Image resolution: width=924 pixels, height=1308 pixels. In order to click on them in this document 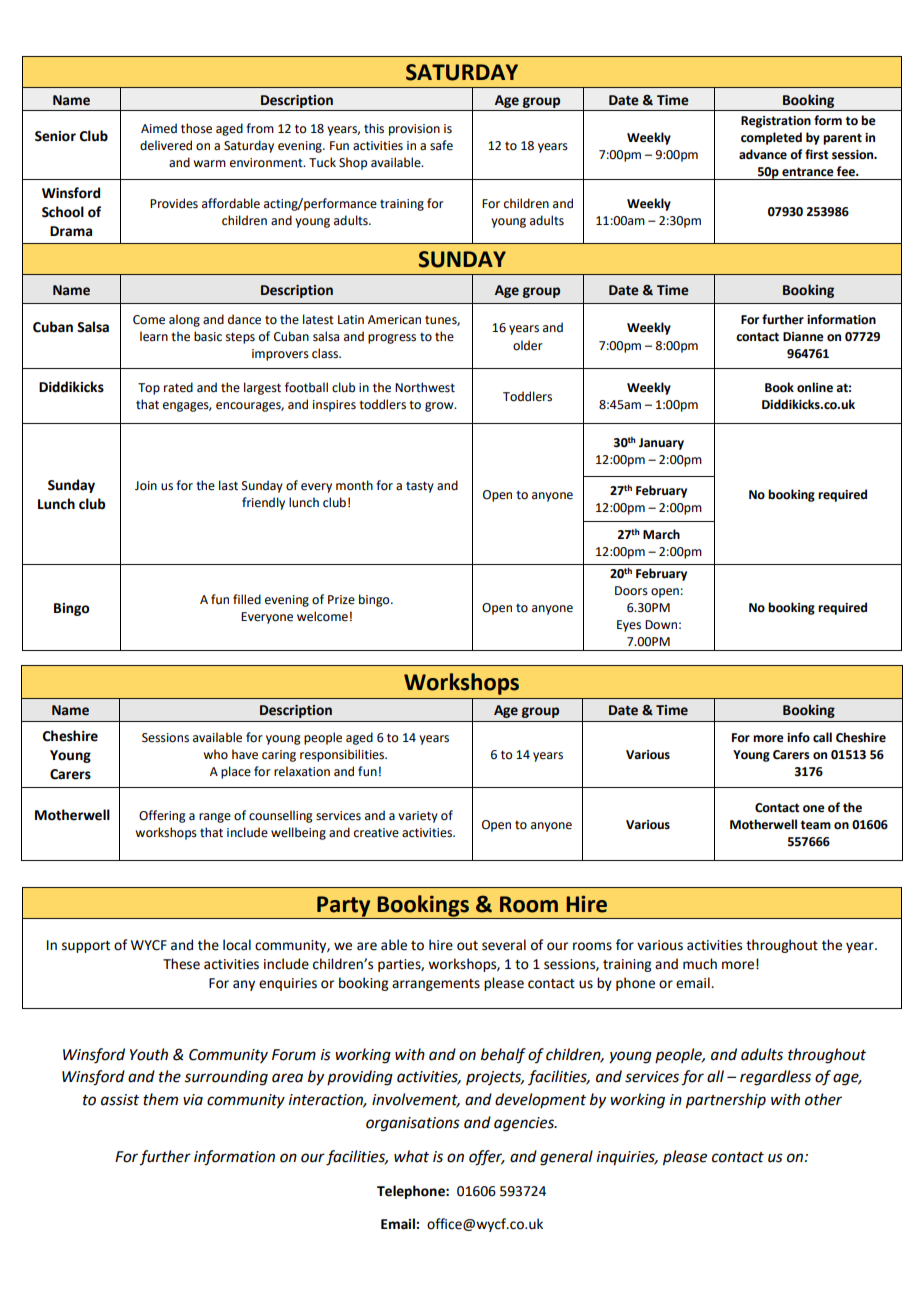, I will do `click(160, 1099)`.
